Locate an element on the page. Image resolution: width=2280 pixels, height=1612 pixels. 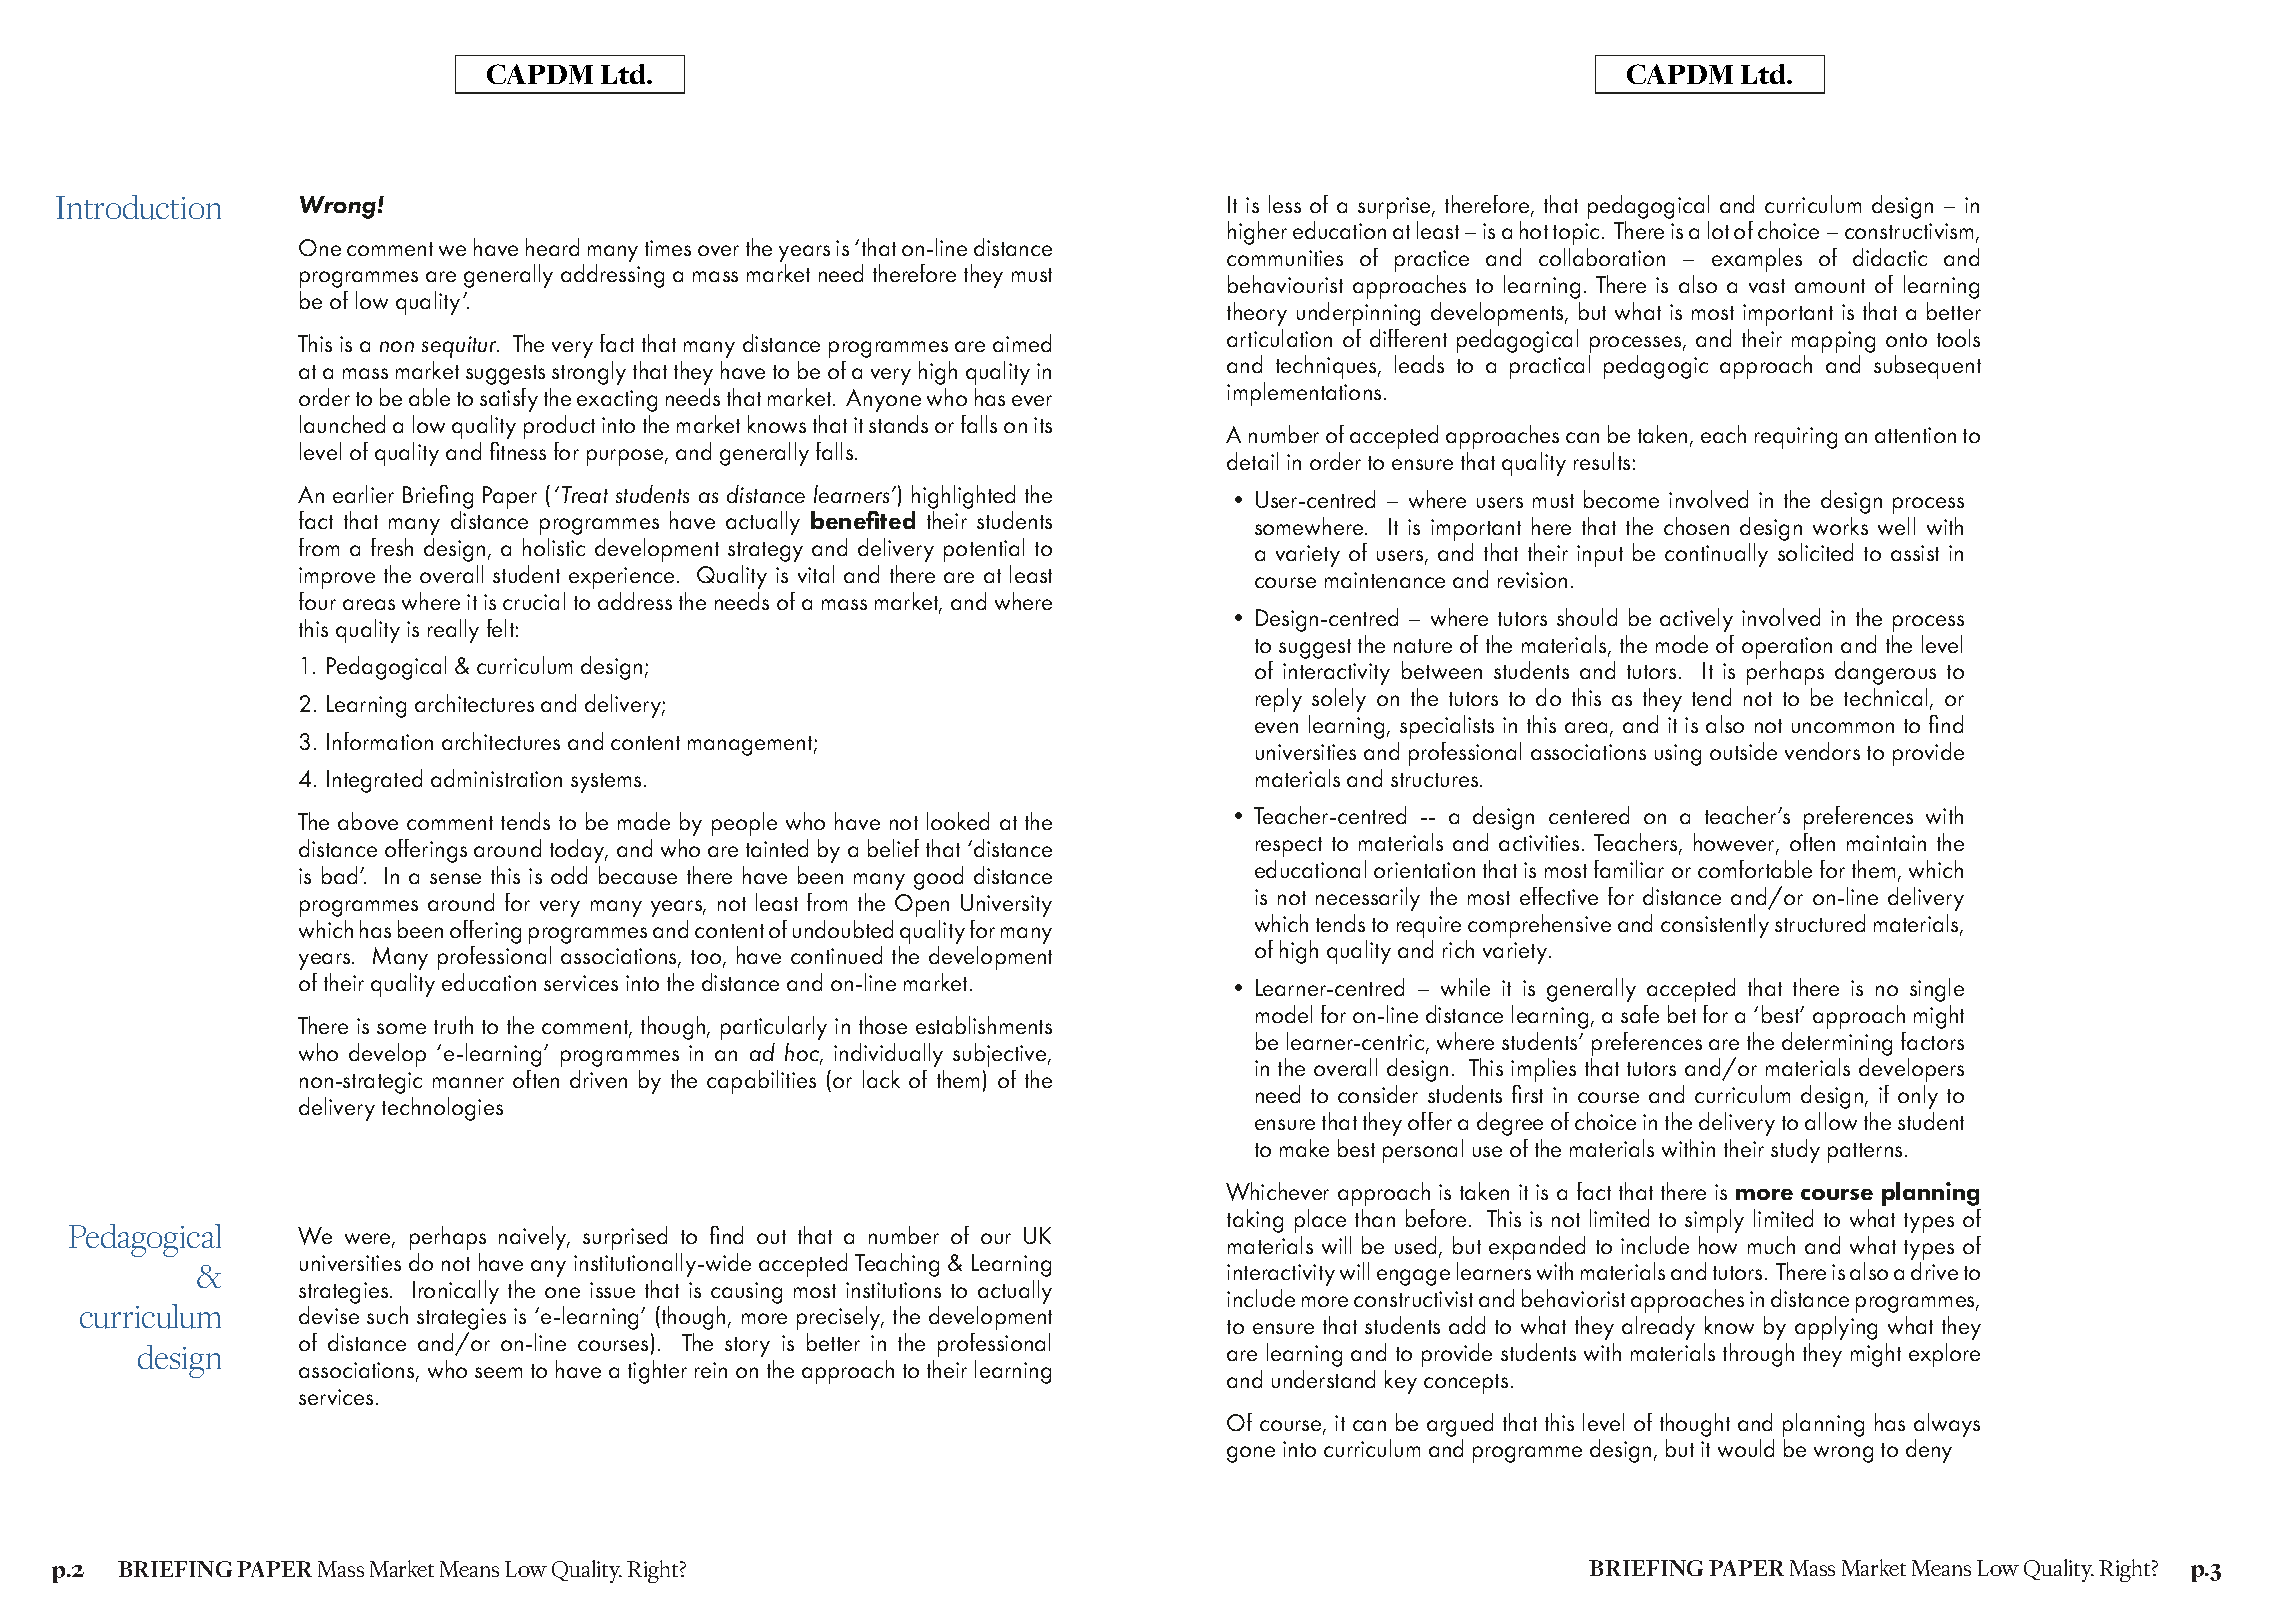
gone is located at coordinates (1251, 1454).
